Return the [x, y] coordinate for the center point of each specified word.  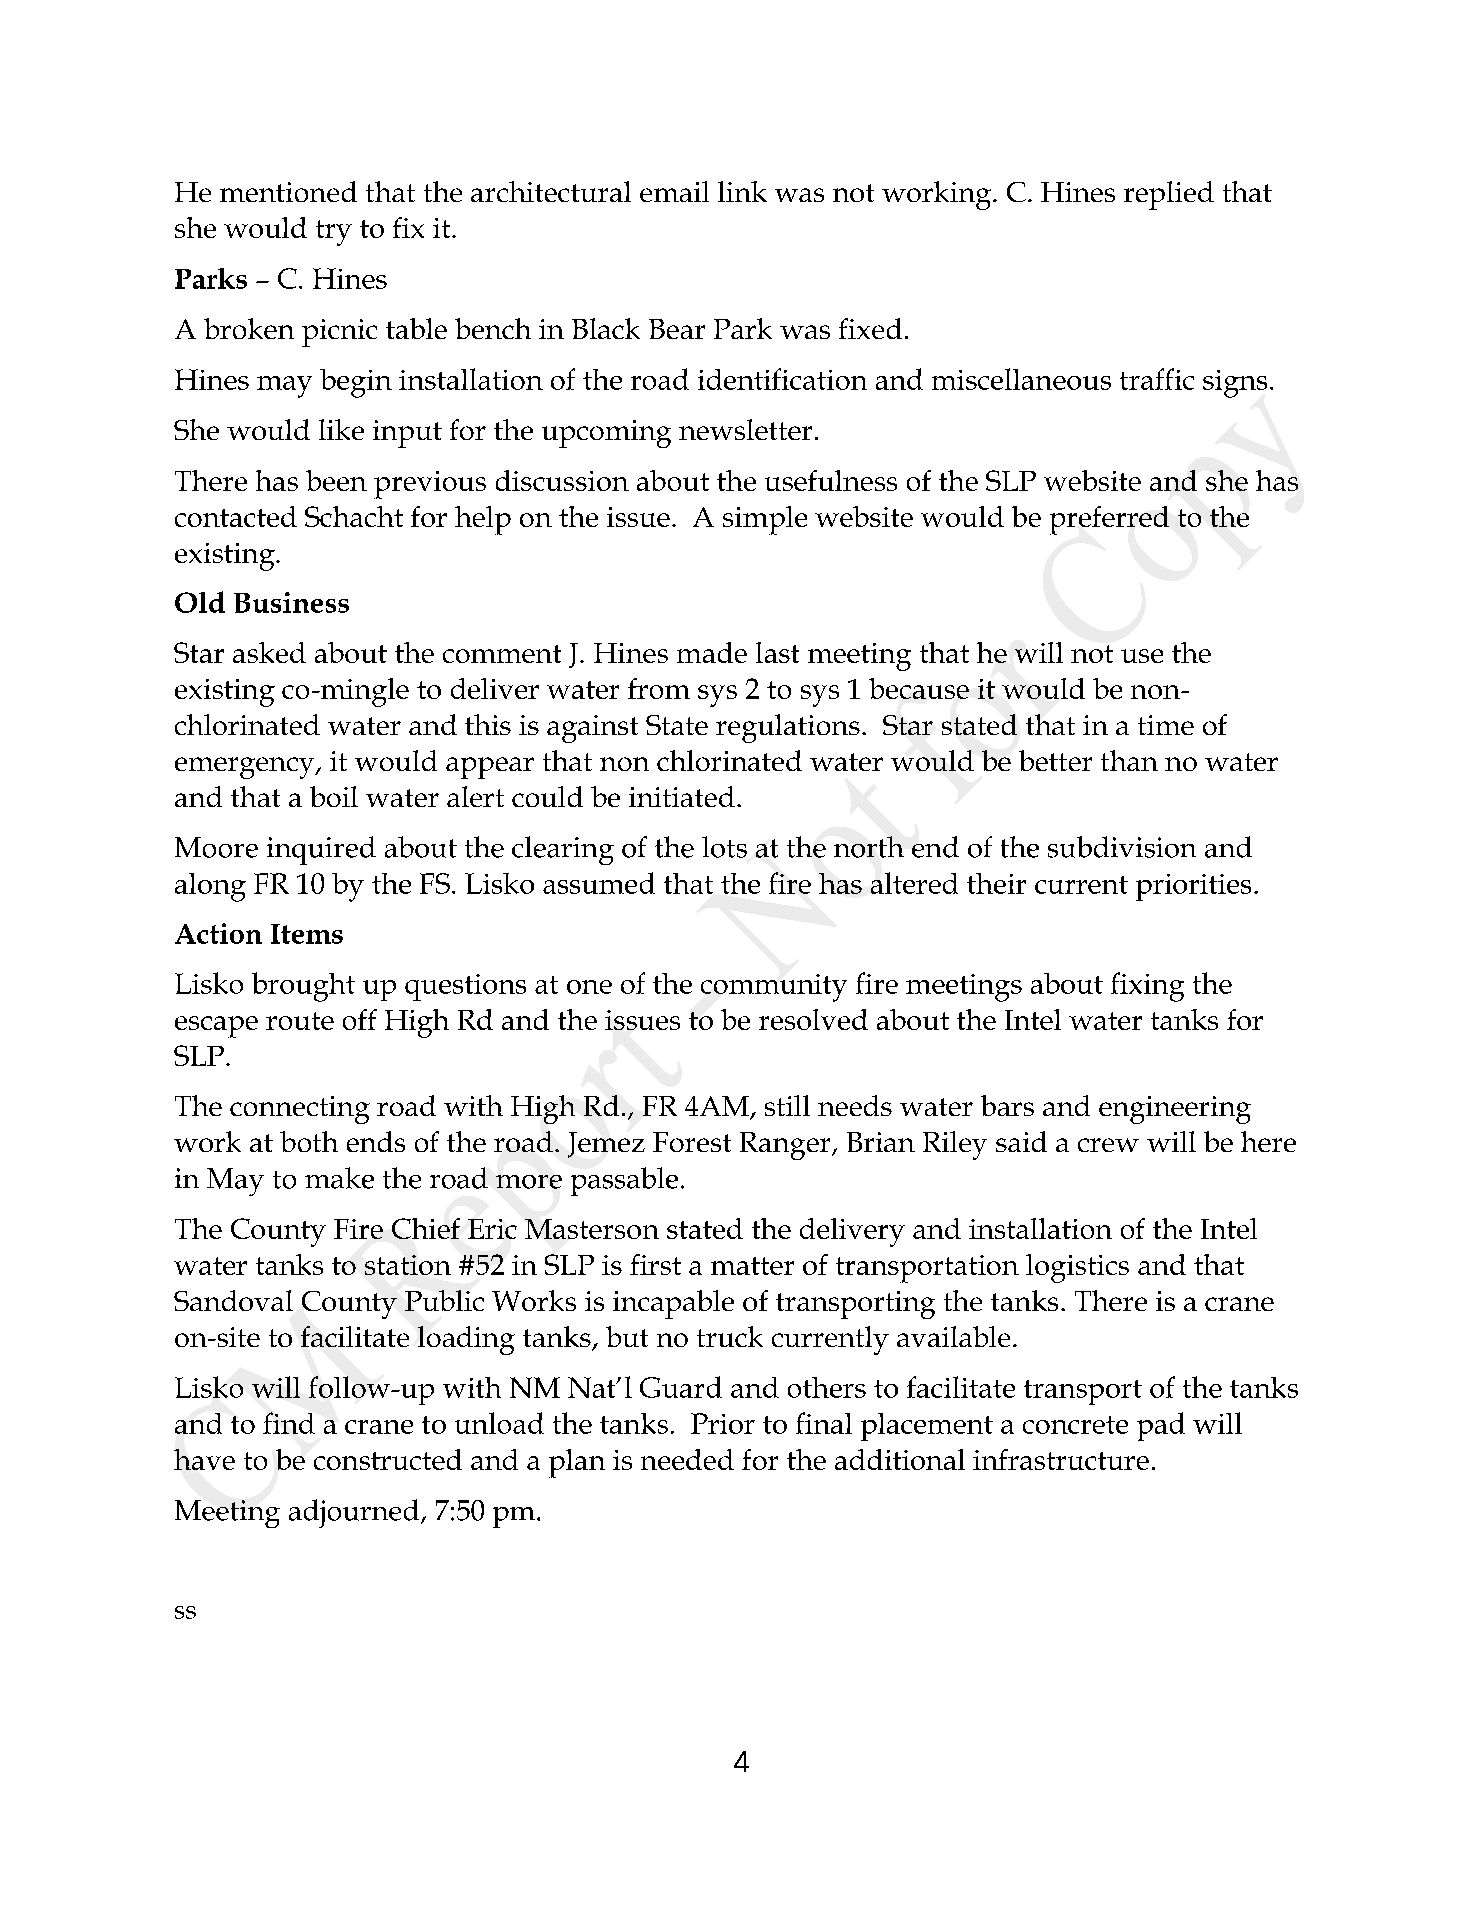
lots [724, 847]
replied [1169, 195]
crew [1108, 1145]
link [742, 191]
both [309, 1141]
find [289, 1423]
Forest [692, 1142]
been [336, 480]
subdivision [1122, 847]
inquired [321, 850]
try [334, 233]
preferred [1109, 520]
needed [687, 1459]
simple [765, 520]
